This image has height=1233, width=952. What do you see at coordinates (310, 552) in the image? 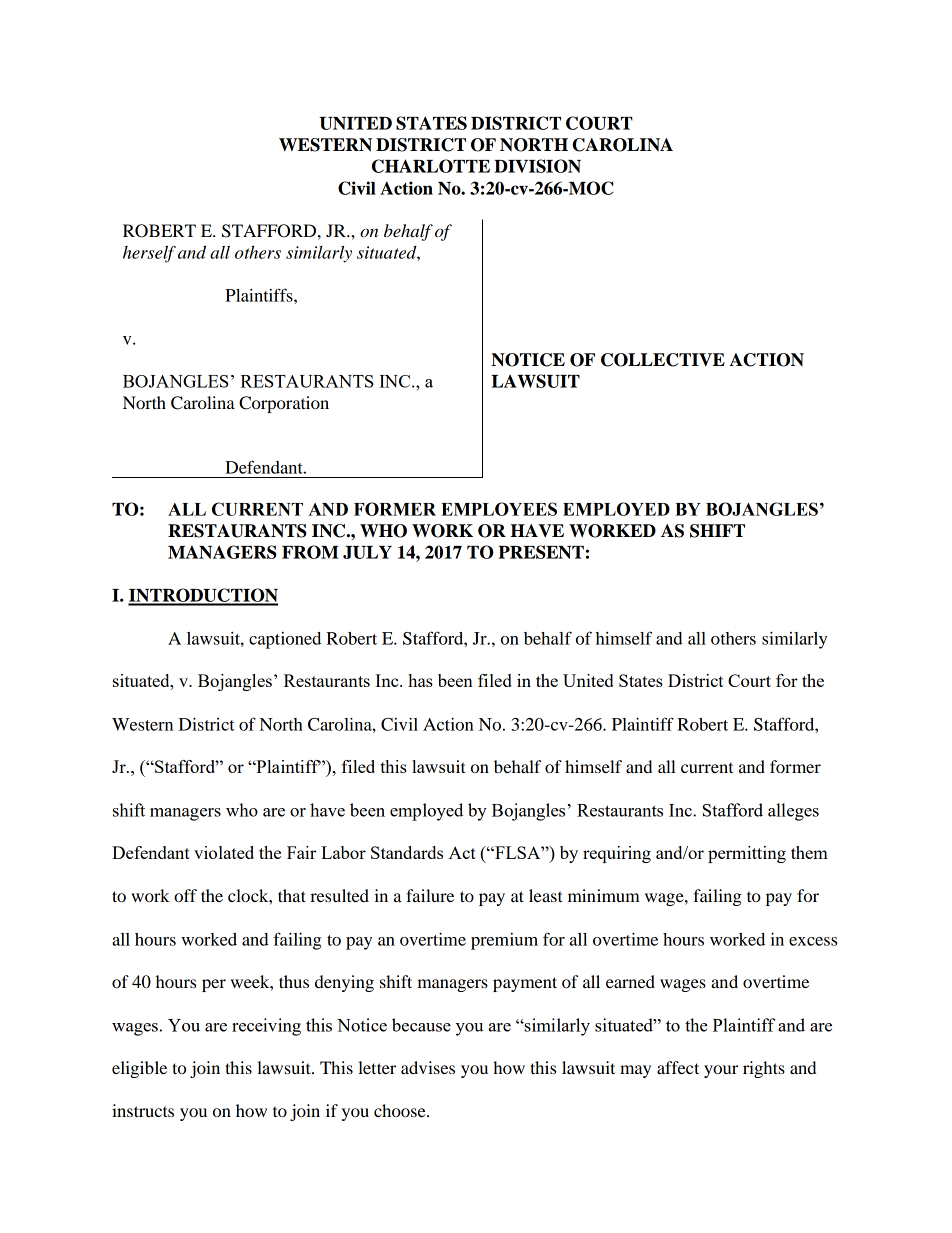
I see `FROM` at bounding box center [310, 552].
